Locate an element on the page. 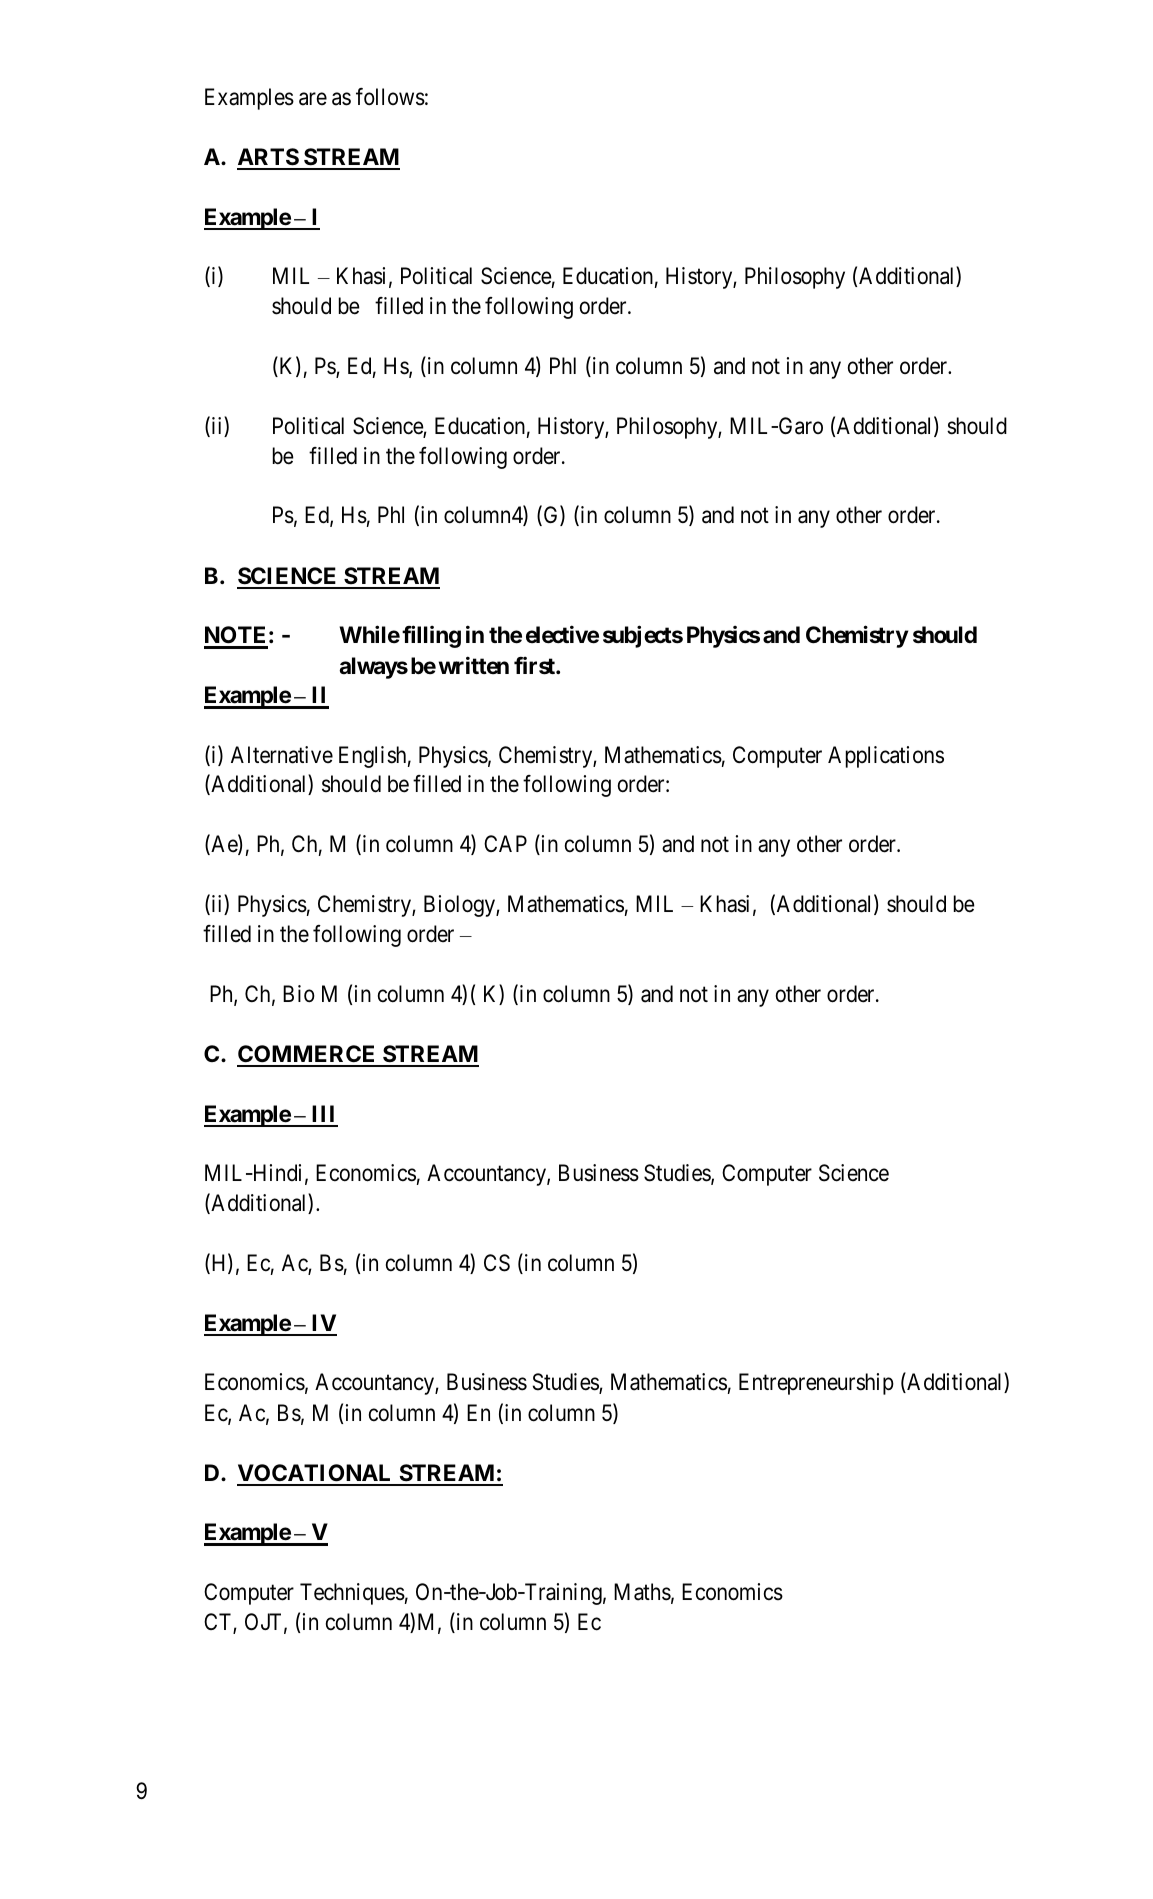 Image resolution: width=1153 pixels, height=1899 pixels. Entrepreneurship is located at coordinates (816, 1384).
